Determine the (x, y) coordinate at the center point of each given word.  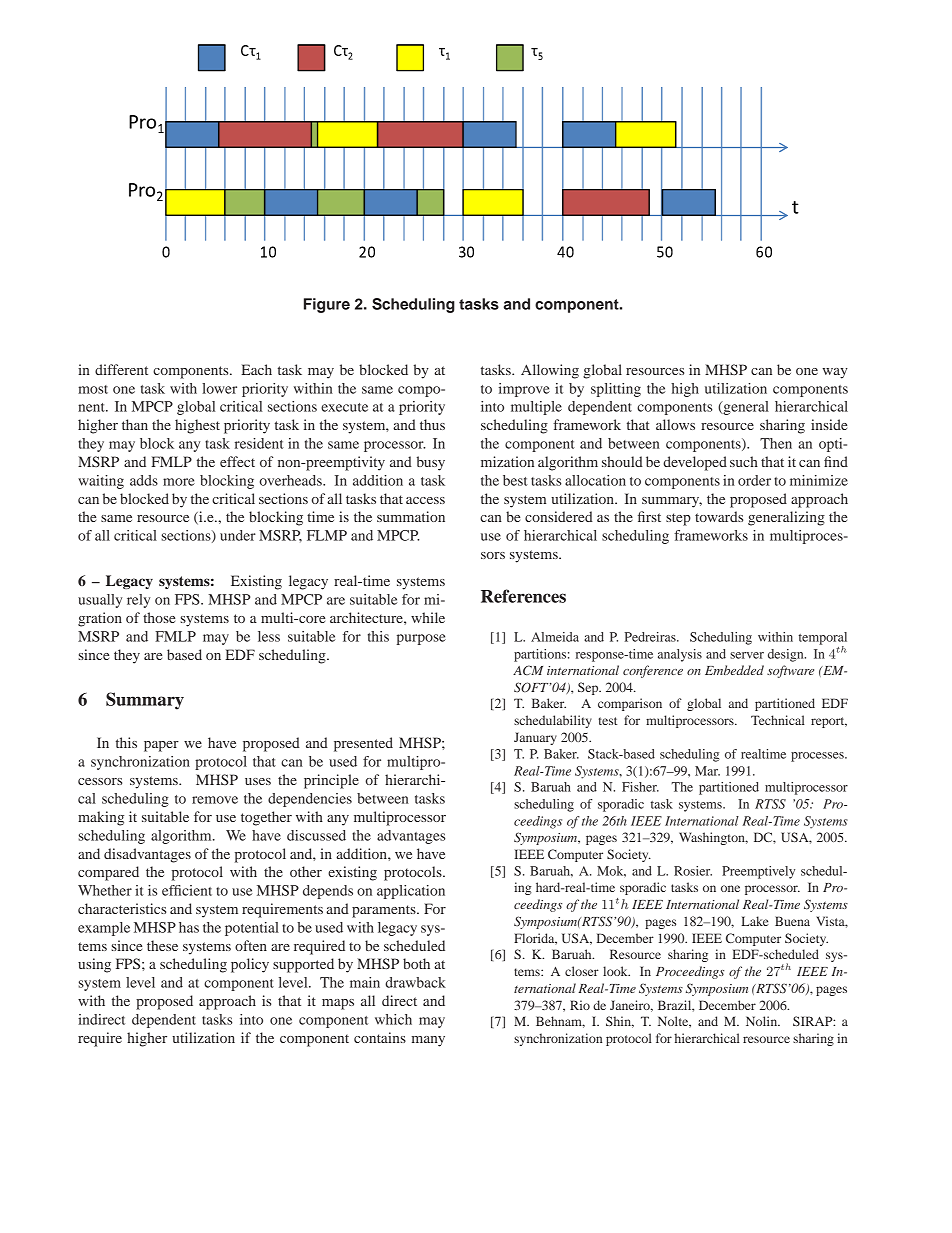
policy (250, 965)
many (428, 1041)
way (835, 373)
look (616, 971)
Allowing (550, 371)
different (121, 369)
